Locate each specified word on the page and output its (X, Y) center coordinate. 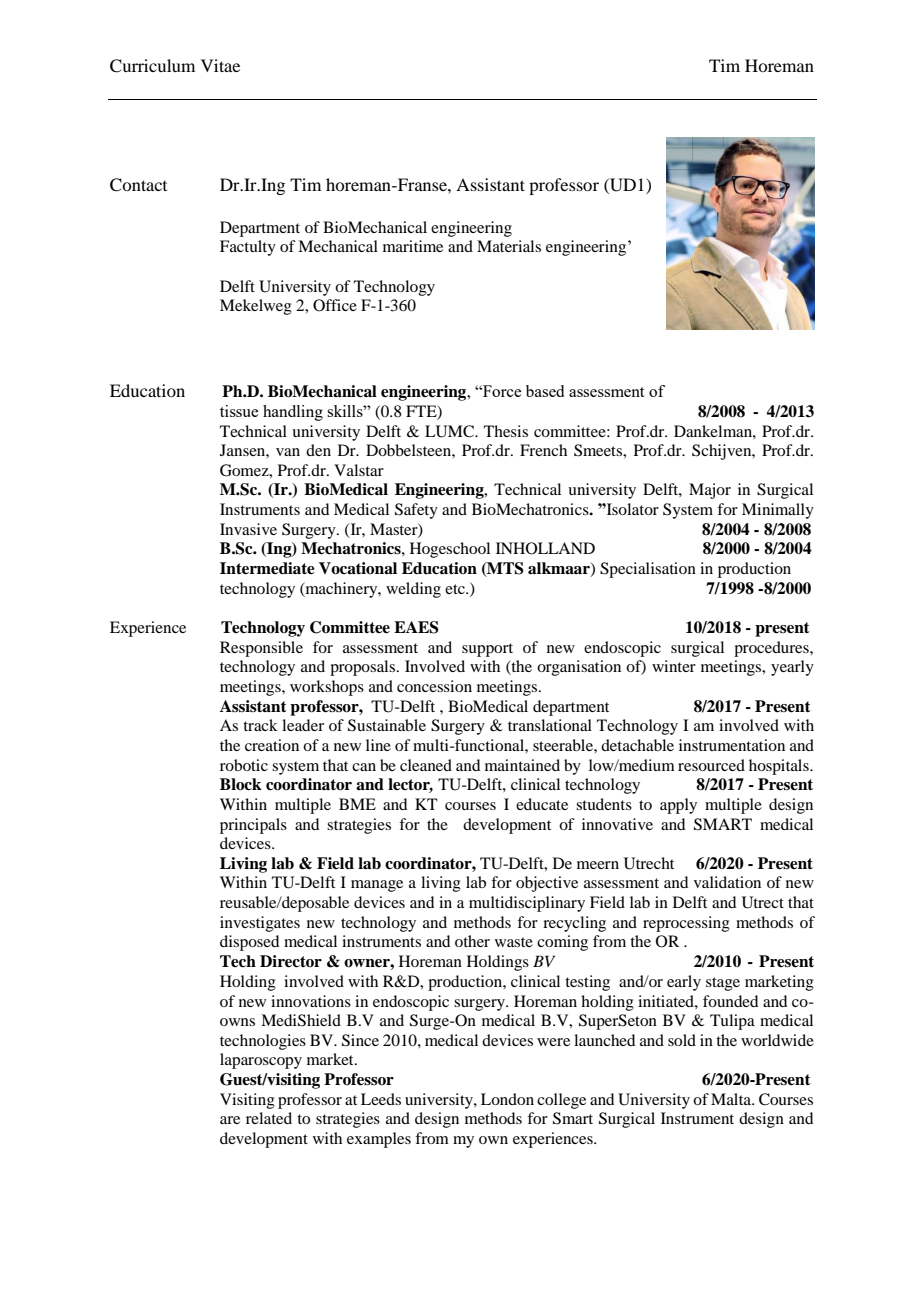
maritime (413, 246)
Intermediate (267, 568)
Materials (509, 246)
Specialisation (648, 570)
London (507, 1099)
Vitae (220, 65)
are (230, 1120)
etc (456, 589)
